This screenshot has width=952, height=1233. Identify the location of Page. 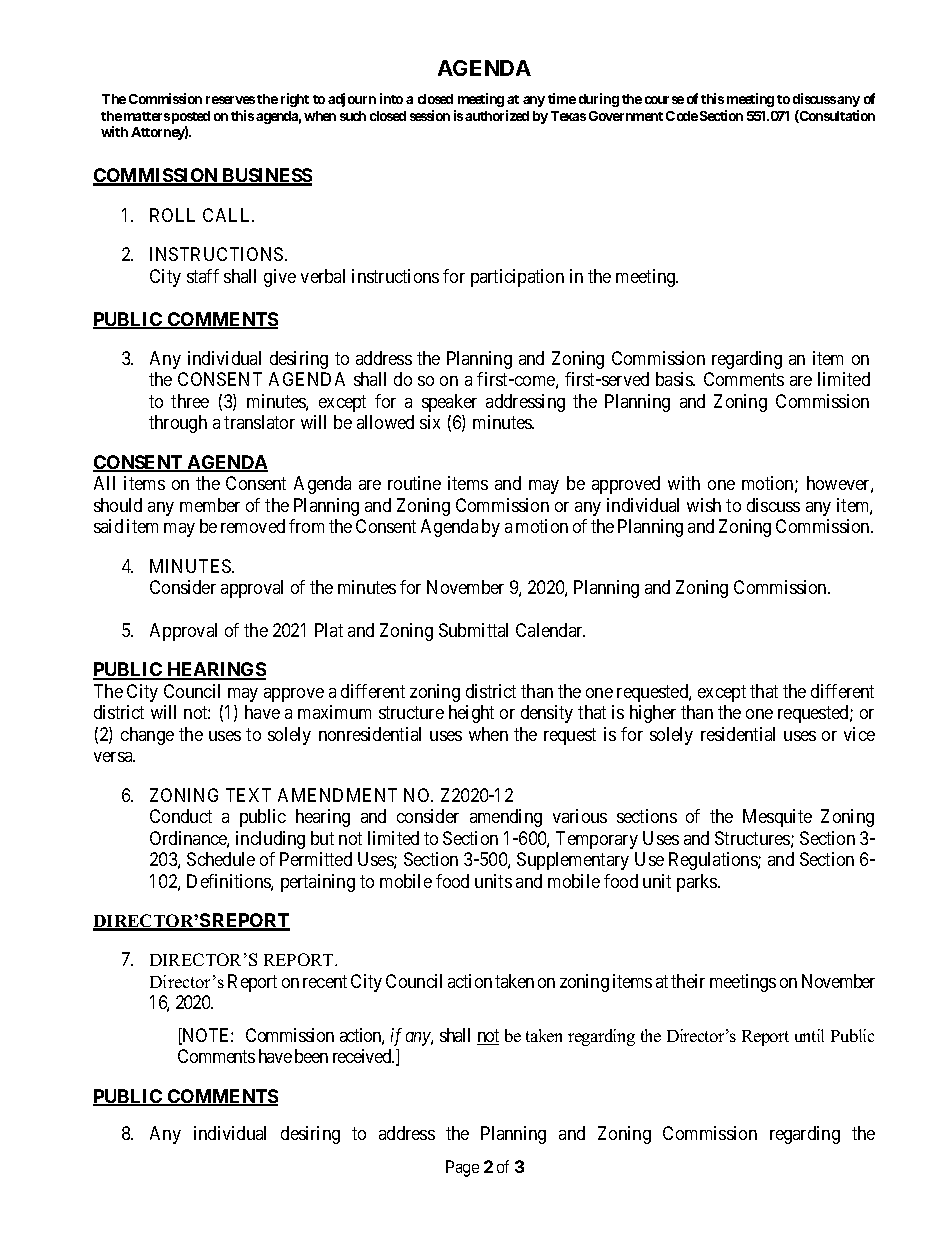
(462, 1168).
